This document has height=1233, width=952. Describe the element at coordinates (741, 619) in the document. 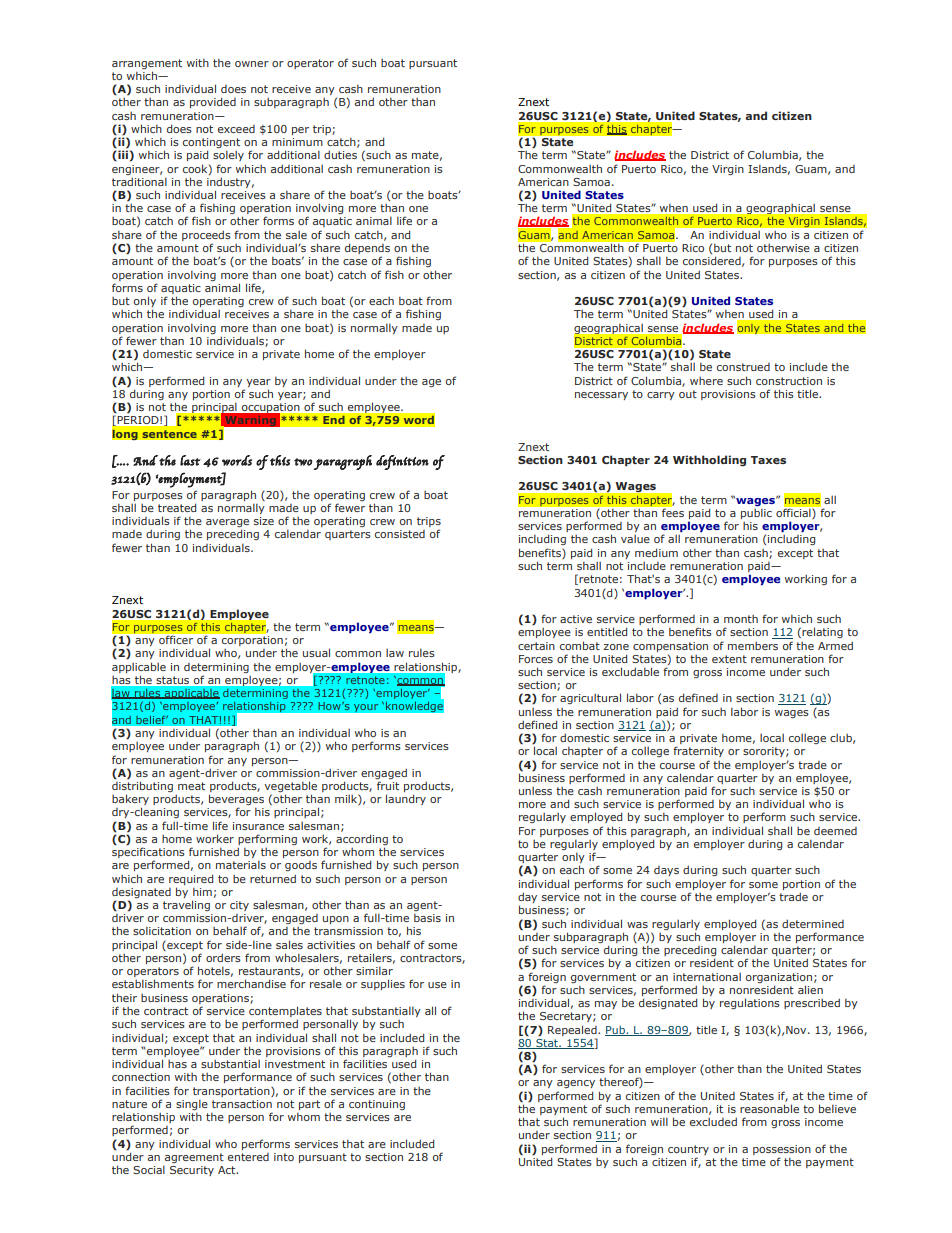

I see `month` at that location.
